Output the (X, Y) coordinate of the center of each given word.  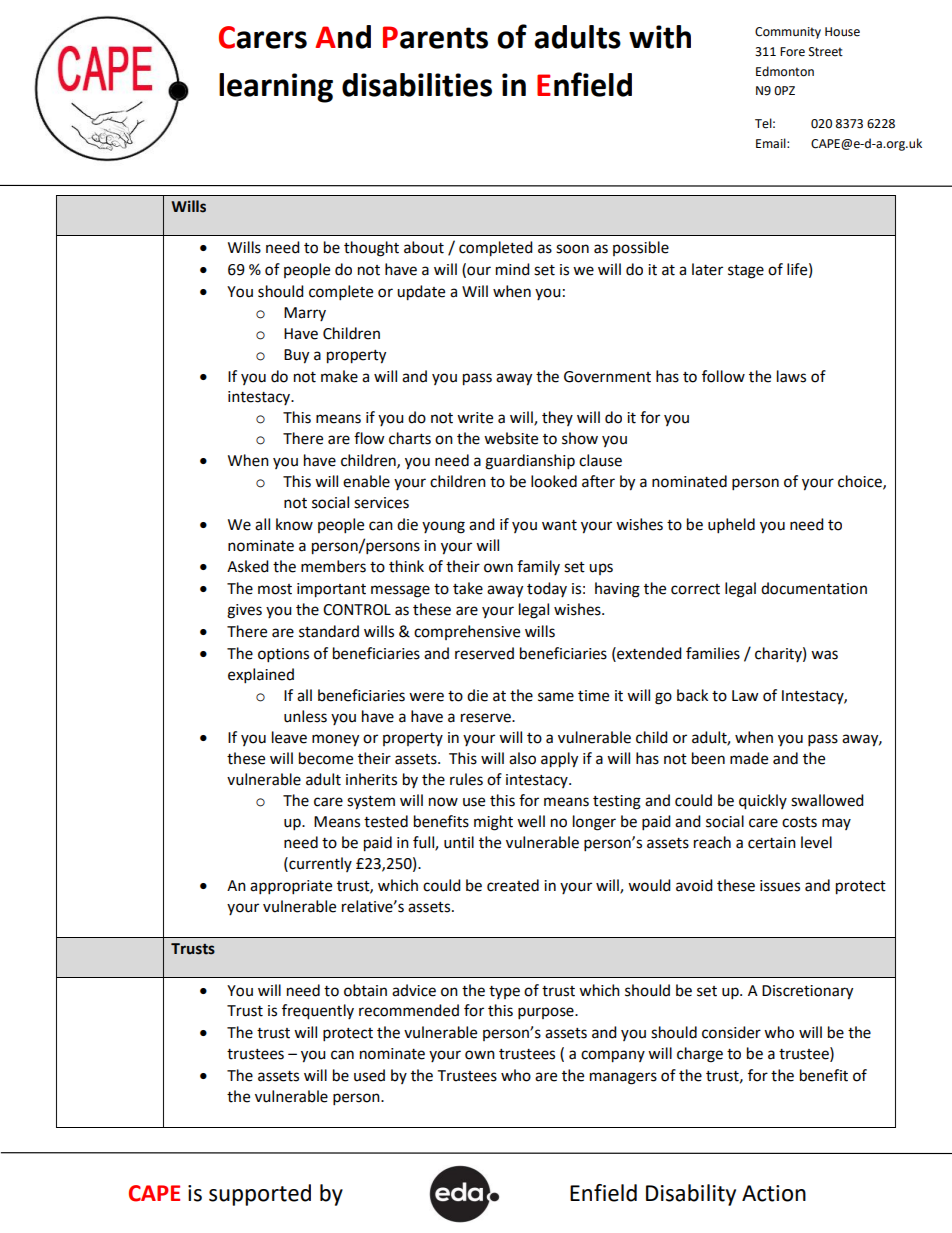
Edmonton (785, 71)
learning (276, 88)
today (547, 589)
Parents (435, 37)
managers (623, 1078)
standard (329, 631)
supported (260, 1195)
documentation (814, 588)
